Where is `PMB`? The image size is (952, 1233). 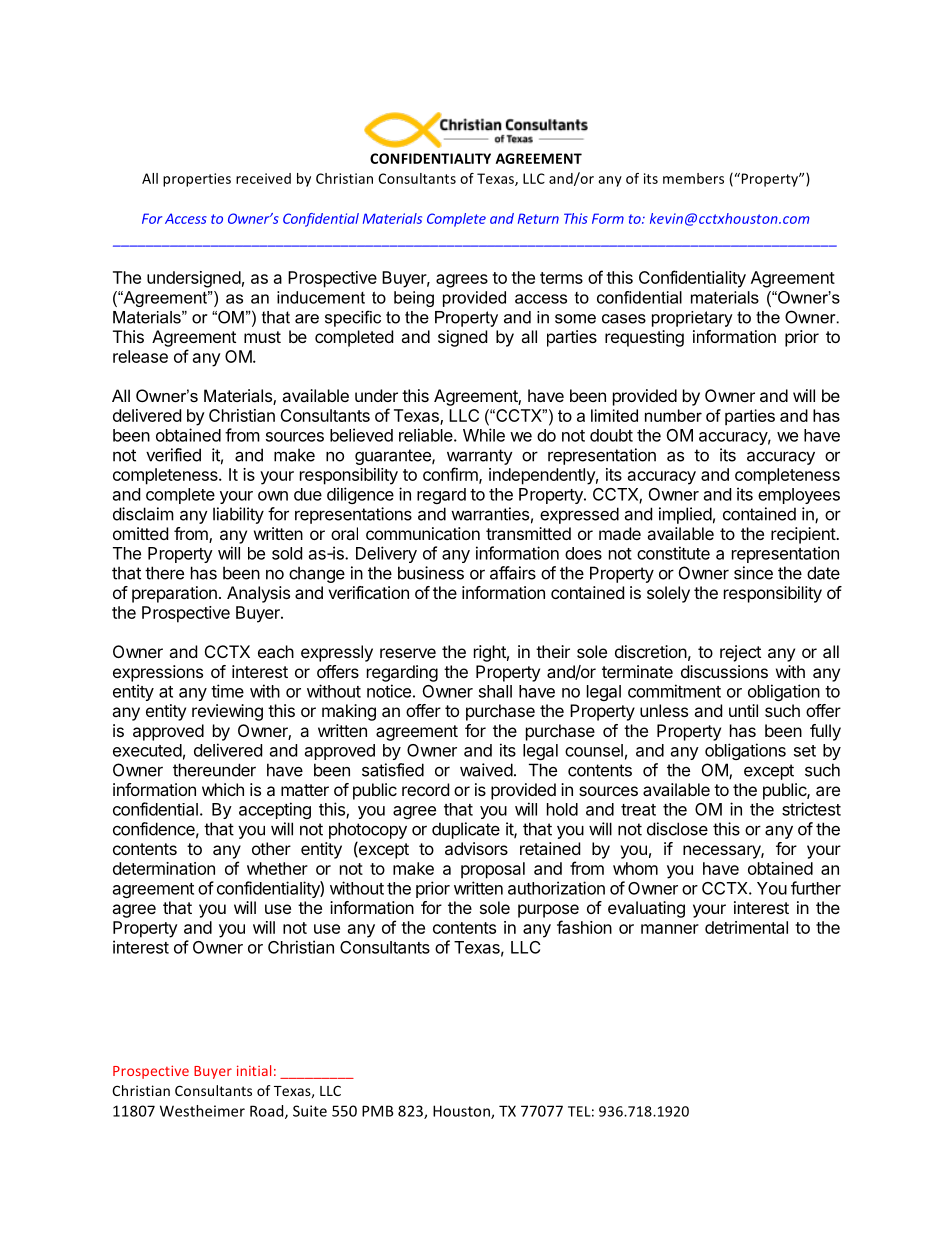 PMB is located at coordinates (378, 1111).
